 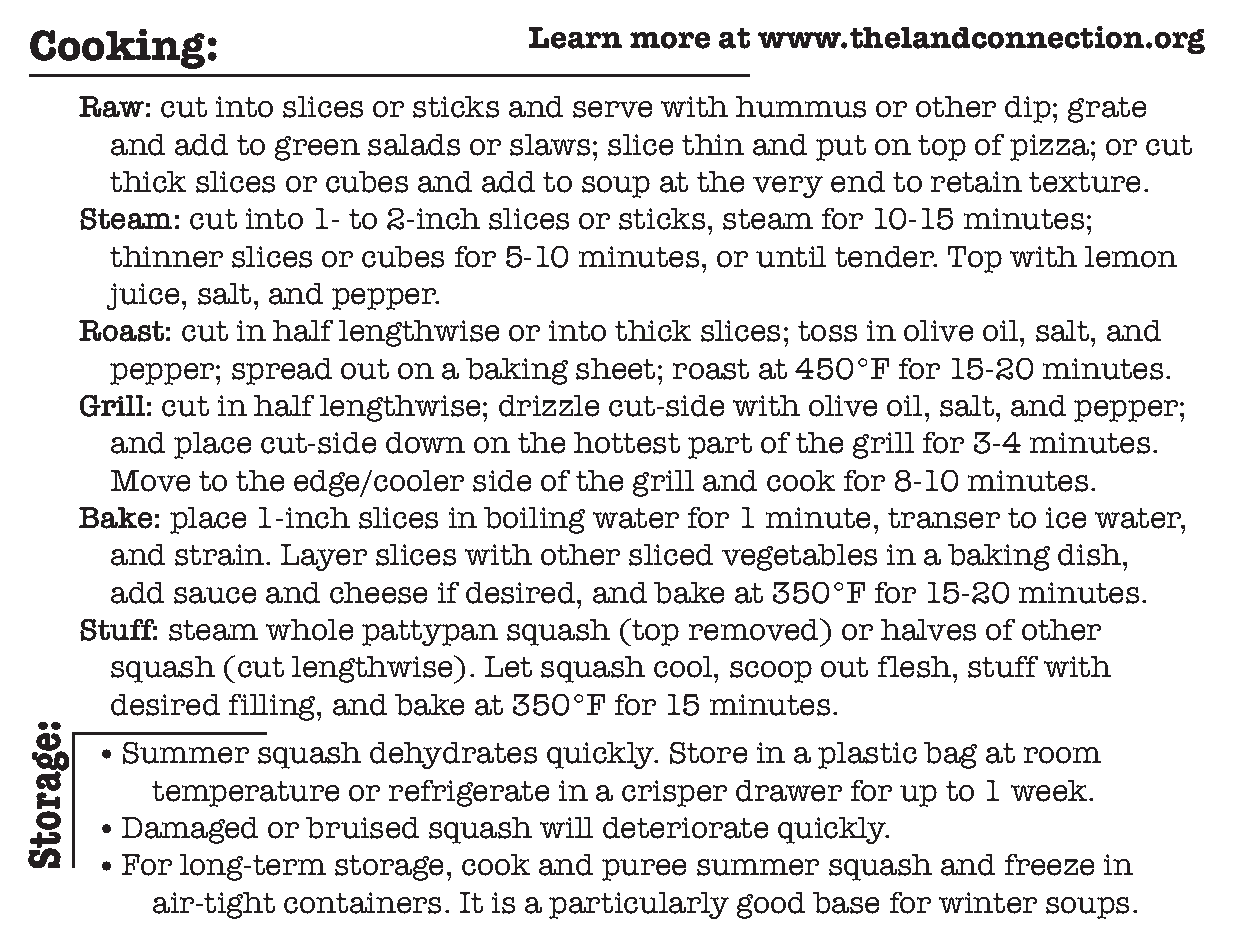 What do you see at coordinates (1028, 109) in the page?
I see `dip` at bounding box center [1028, 109].
